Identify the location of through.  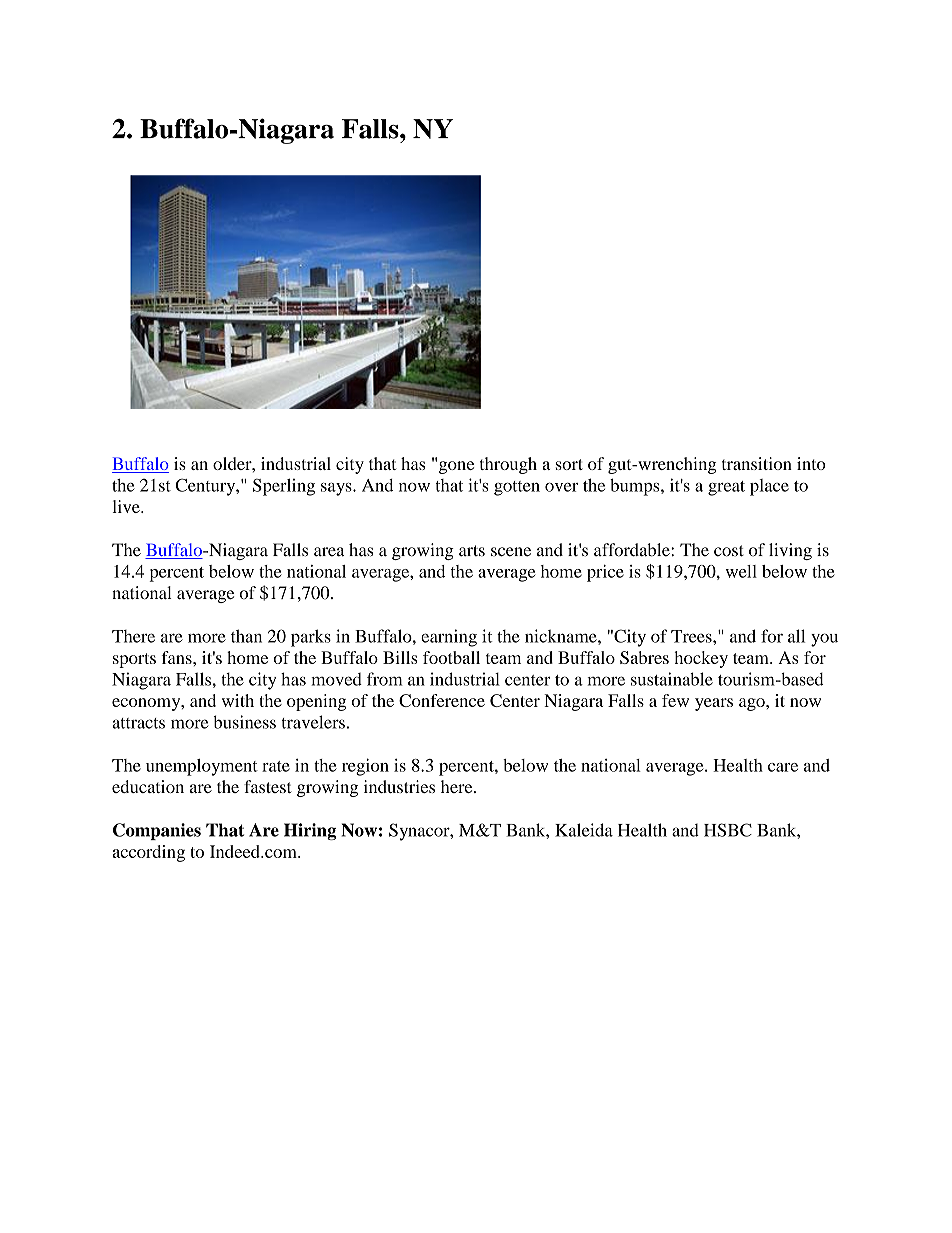
(508, 465).
